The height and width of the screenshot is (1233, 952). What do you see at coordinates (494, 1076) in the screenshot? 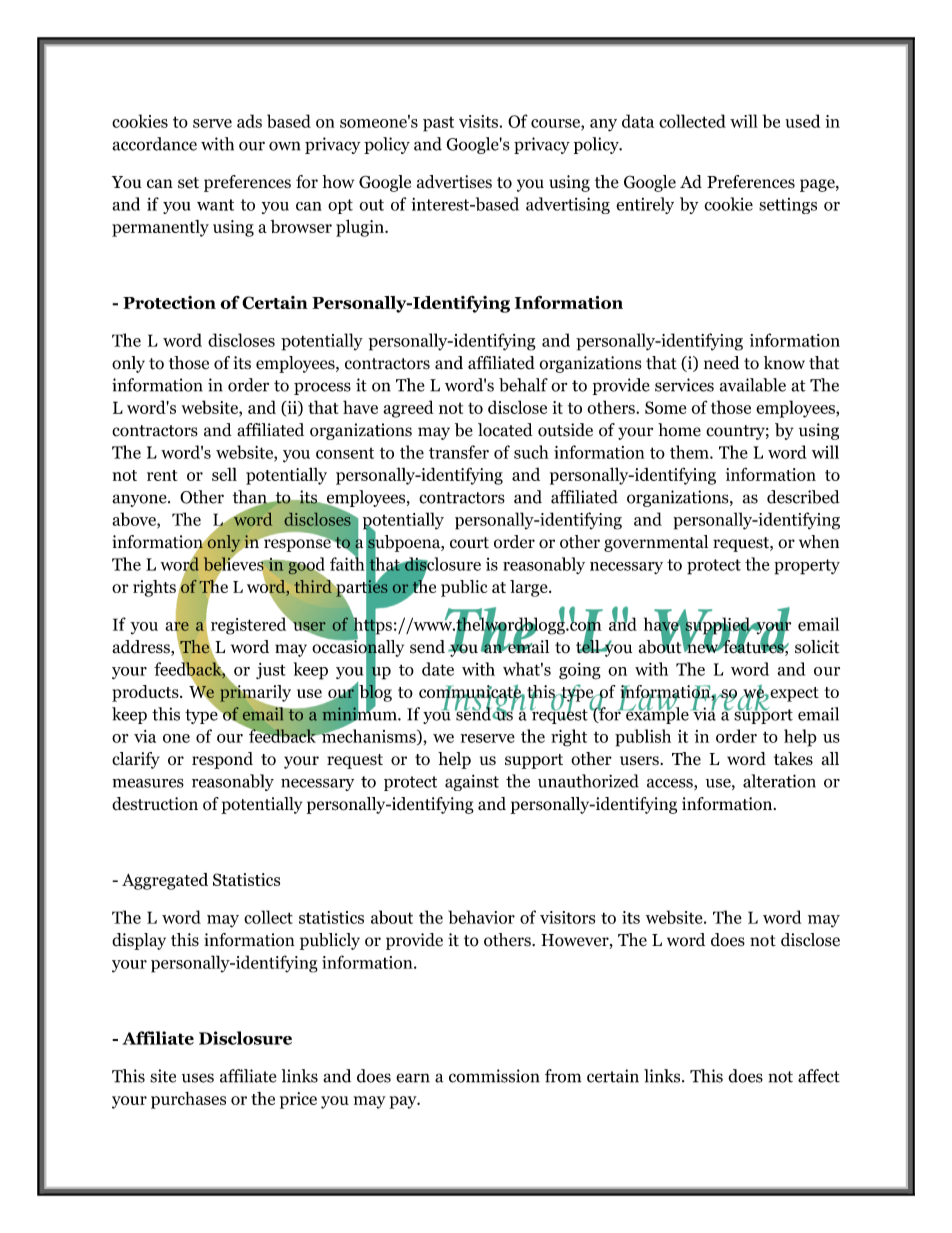
I see `commission` at bounding box center [494, 1076].
